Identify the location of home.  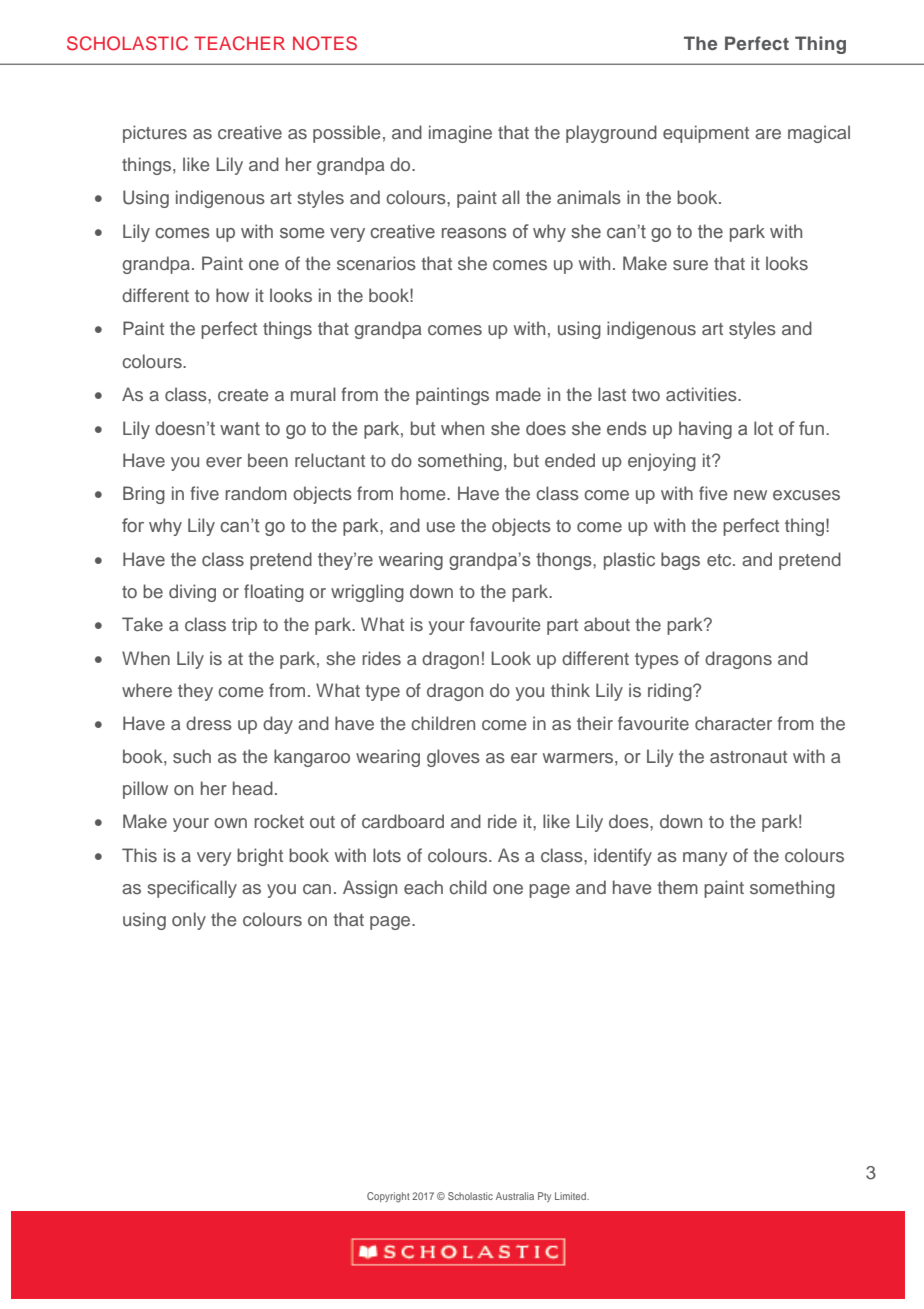
(424, 493).
